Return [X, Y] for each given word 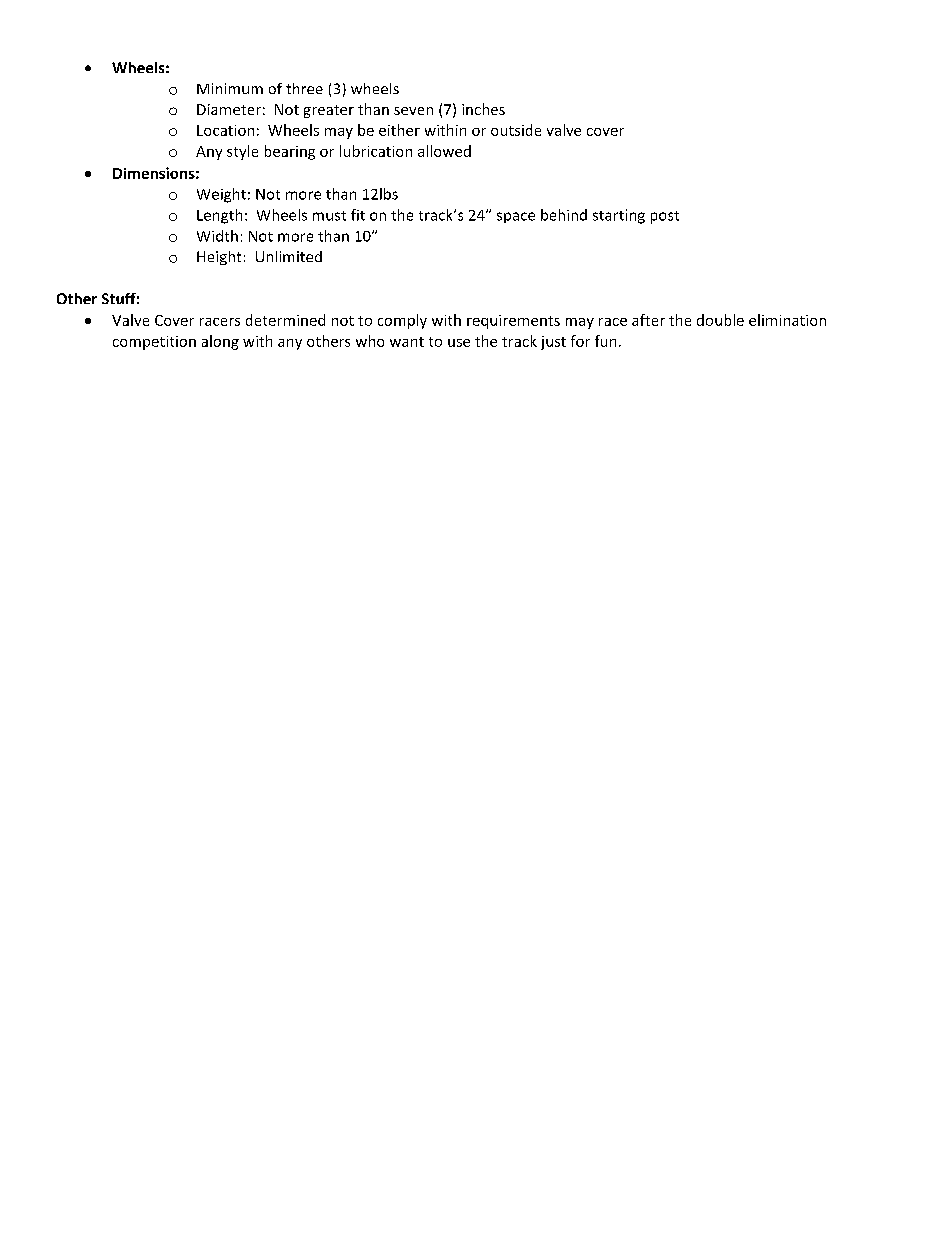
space [516, 217]
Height [219, 258]
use [459, 343]
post [665, 217]
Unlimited [289, 256]
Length [219, 216]
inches [483, 109]
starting [619, 216]
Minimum [230, 88]
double [720, 320]
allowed [444, 151]
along [220, 342]
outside [516, 130]
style [242, 152]
